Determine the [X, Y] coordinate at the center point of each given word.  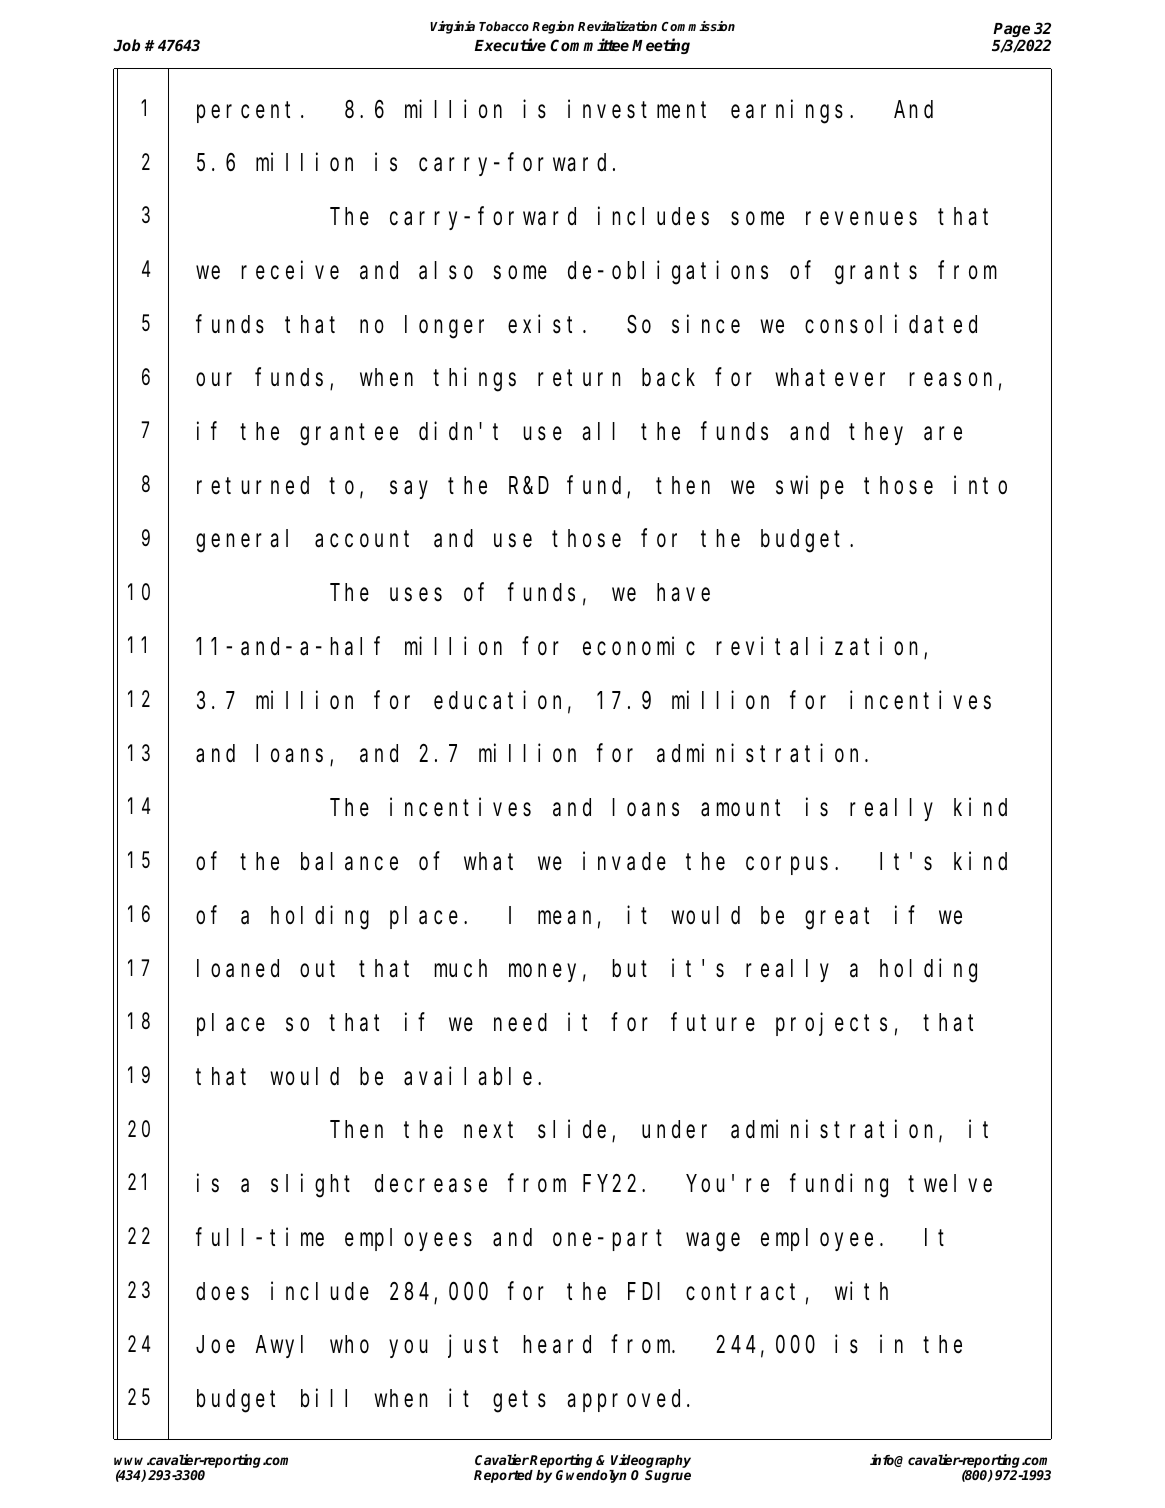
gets [519, 1402]
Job [126, 45]
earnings [787, 112]
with [861, 1290]
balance [349, 861]
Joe [215, 1345]
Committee [589, 45]
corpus [787, 866]
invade [624, 861]
